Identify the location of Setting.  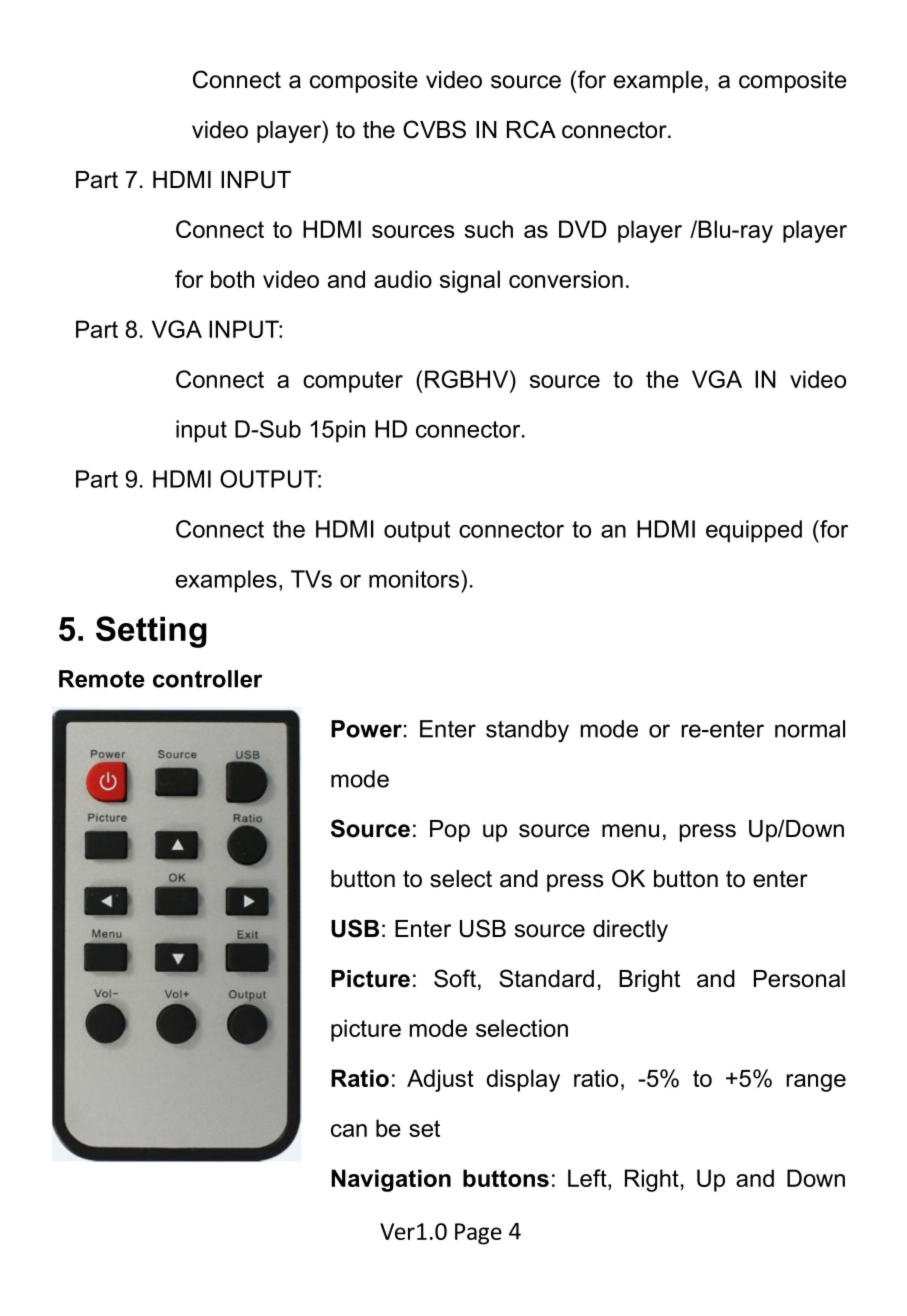
(151, 632).
